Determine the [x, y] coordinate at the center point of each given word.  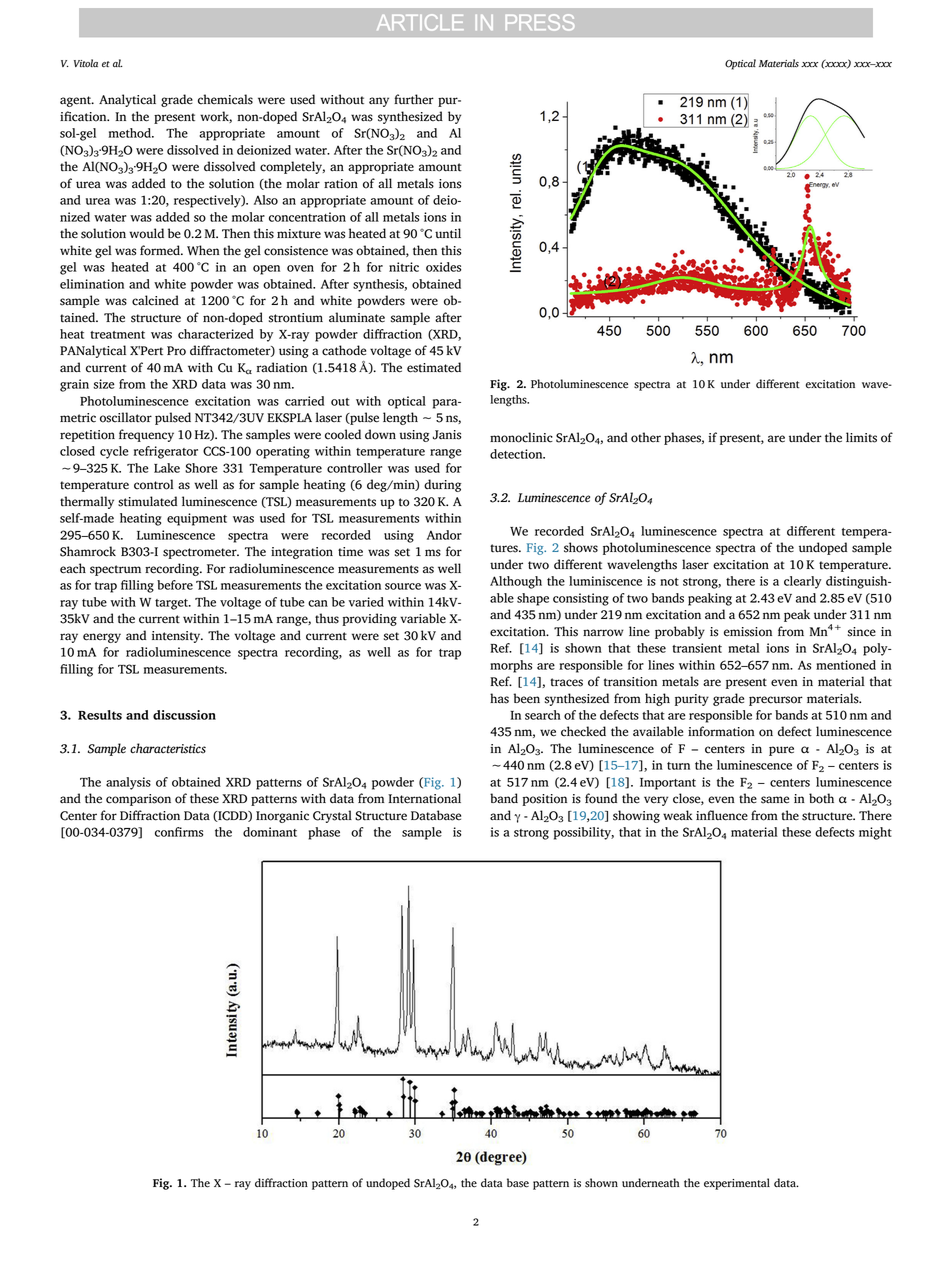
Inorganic [282, 817]
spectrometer [201, 553]
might [875, 833]
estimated [434, 367]
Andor [444, 535]
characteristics [168, 748]
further [414, 99]
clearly [803, 582]
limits [861, 437]
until [448, 233]
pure [781, 751]
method [130, 133]
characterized [216, 334]
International [424, 798]
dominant [270, 832]
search [543, 715]
